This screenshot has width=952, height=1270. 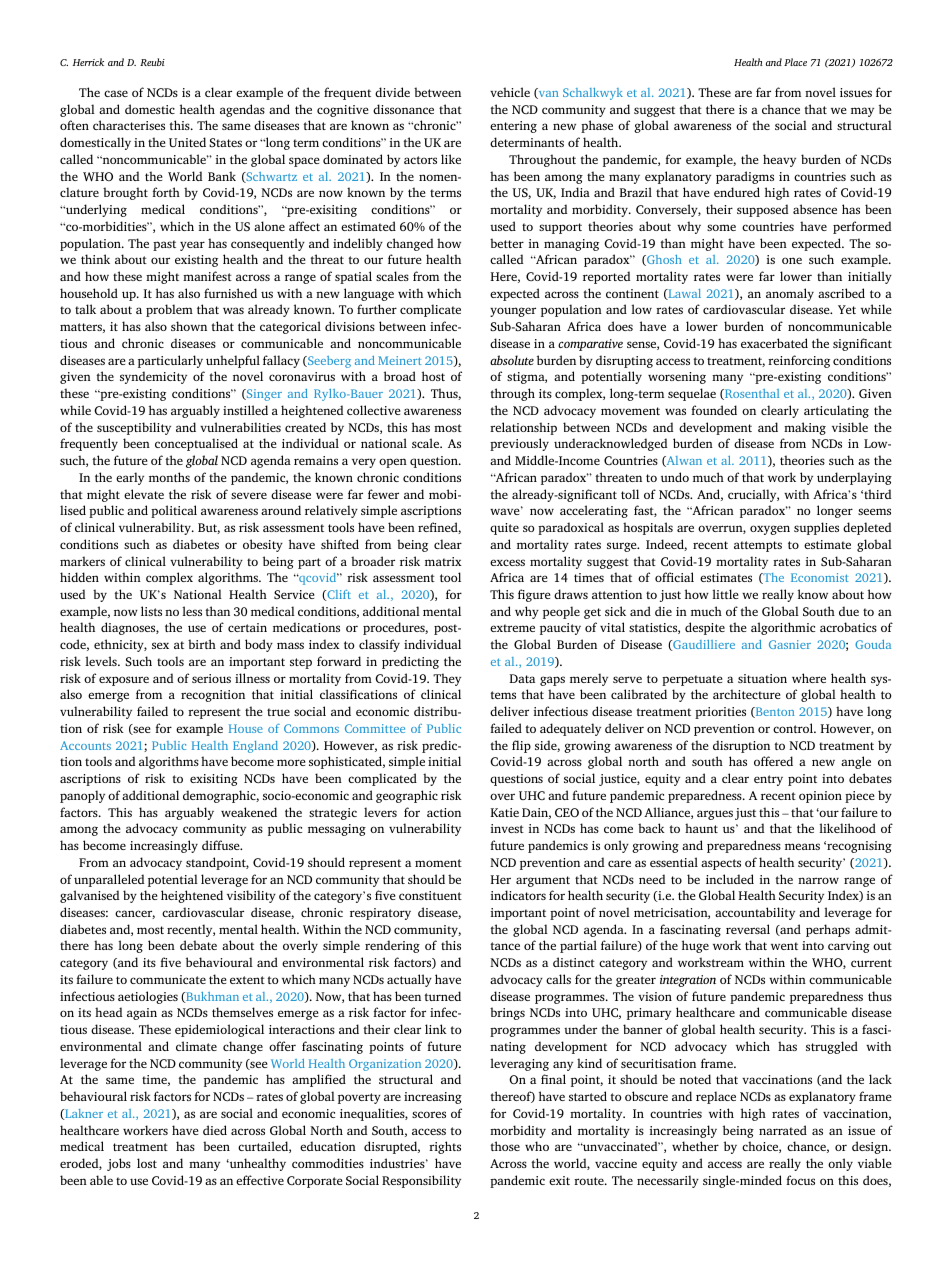 I want to click on vehicle, so click(x=510, y=92).
